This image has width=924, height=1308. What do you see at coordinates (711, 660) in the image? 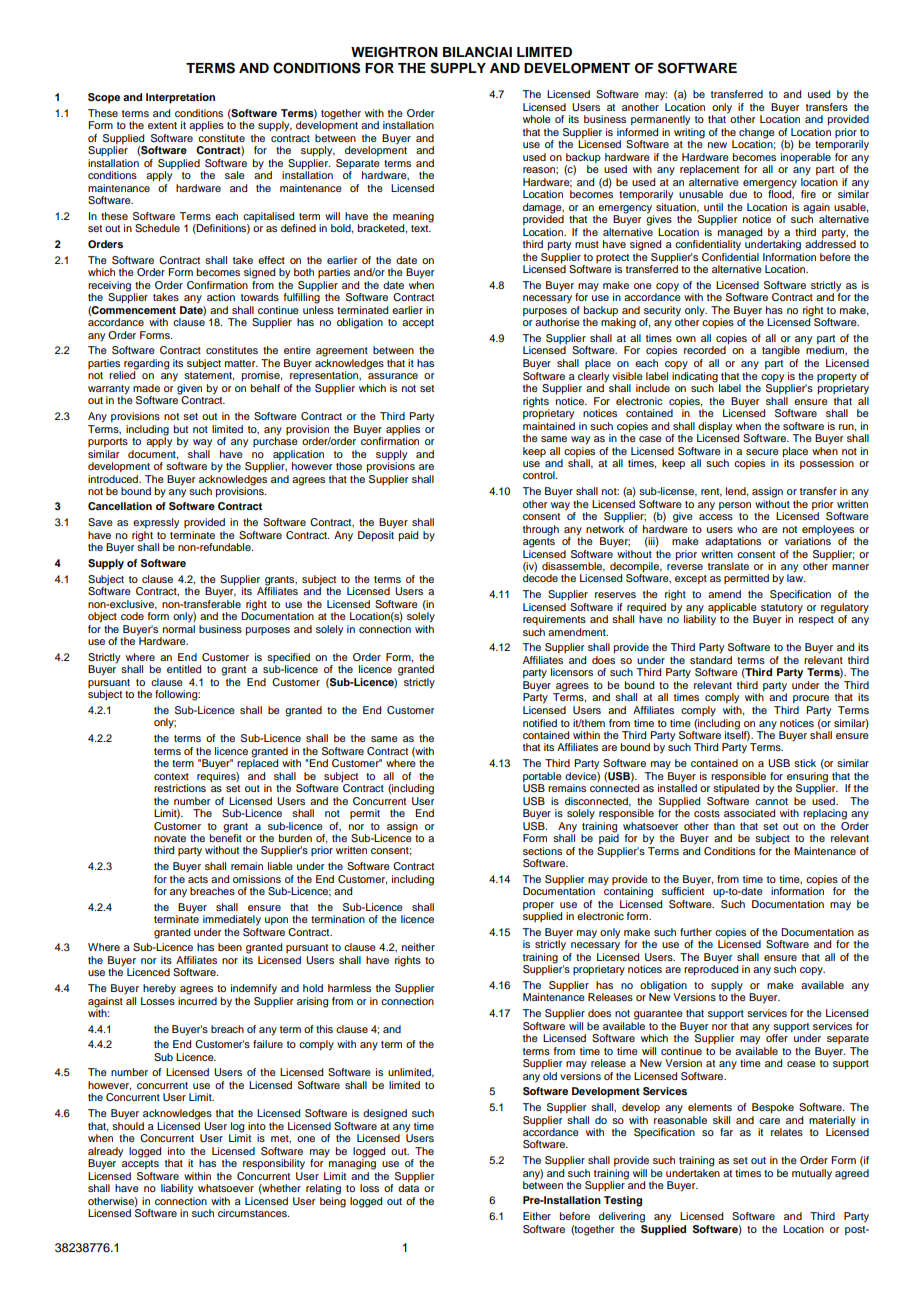
I see `standard` at bounding box center [711, 660].
